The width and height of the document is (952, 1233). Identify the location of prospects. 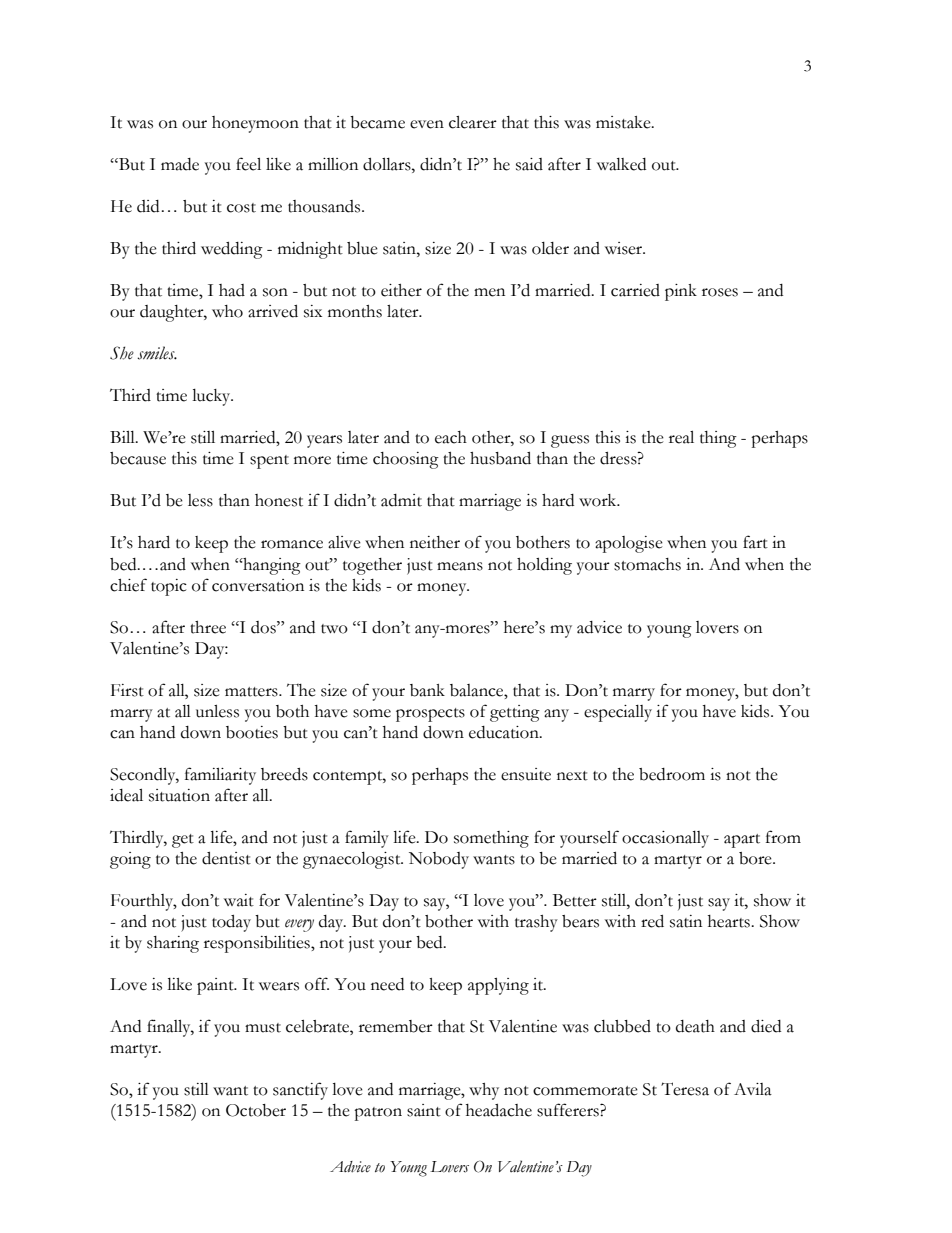
(430, 715).
